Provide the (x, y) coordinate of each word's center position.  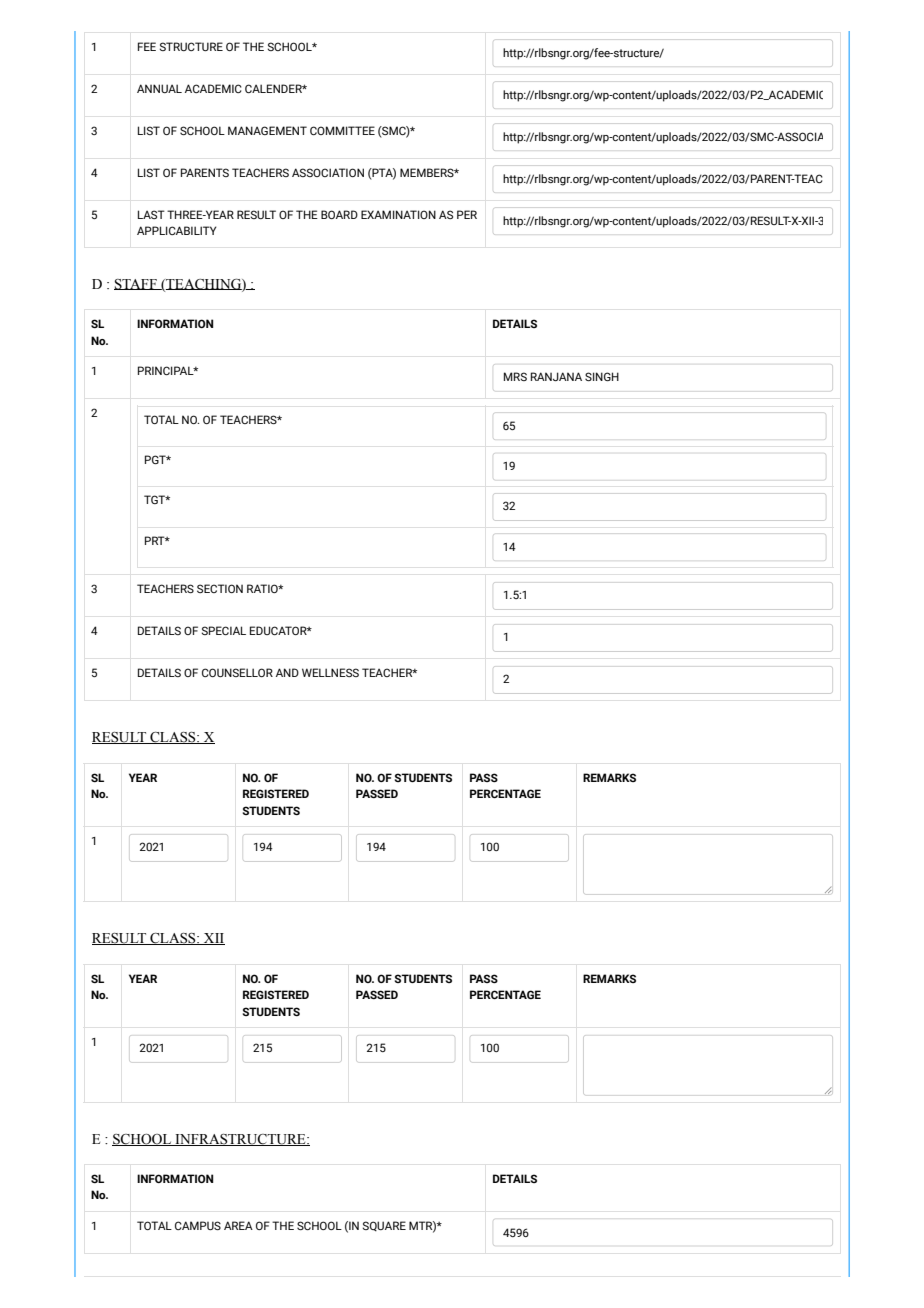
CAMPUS (198, 1225)
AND (287, 672)
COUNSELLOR (237, 672)
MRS (515, 376)
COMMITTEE (342, 130)
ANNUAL (159, 88)
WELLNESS (330, 672)
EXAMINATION (398, 214)
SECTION (220, 588)
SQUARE (384, 1226)
